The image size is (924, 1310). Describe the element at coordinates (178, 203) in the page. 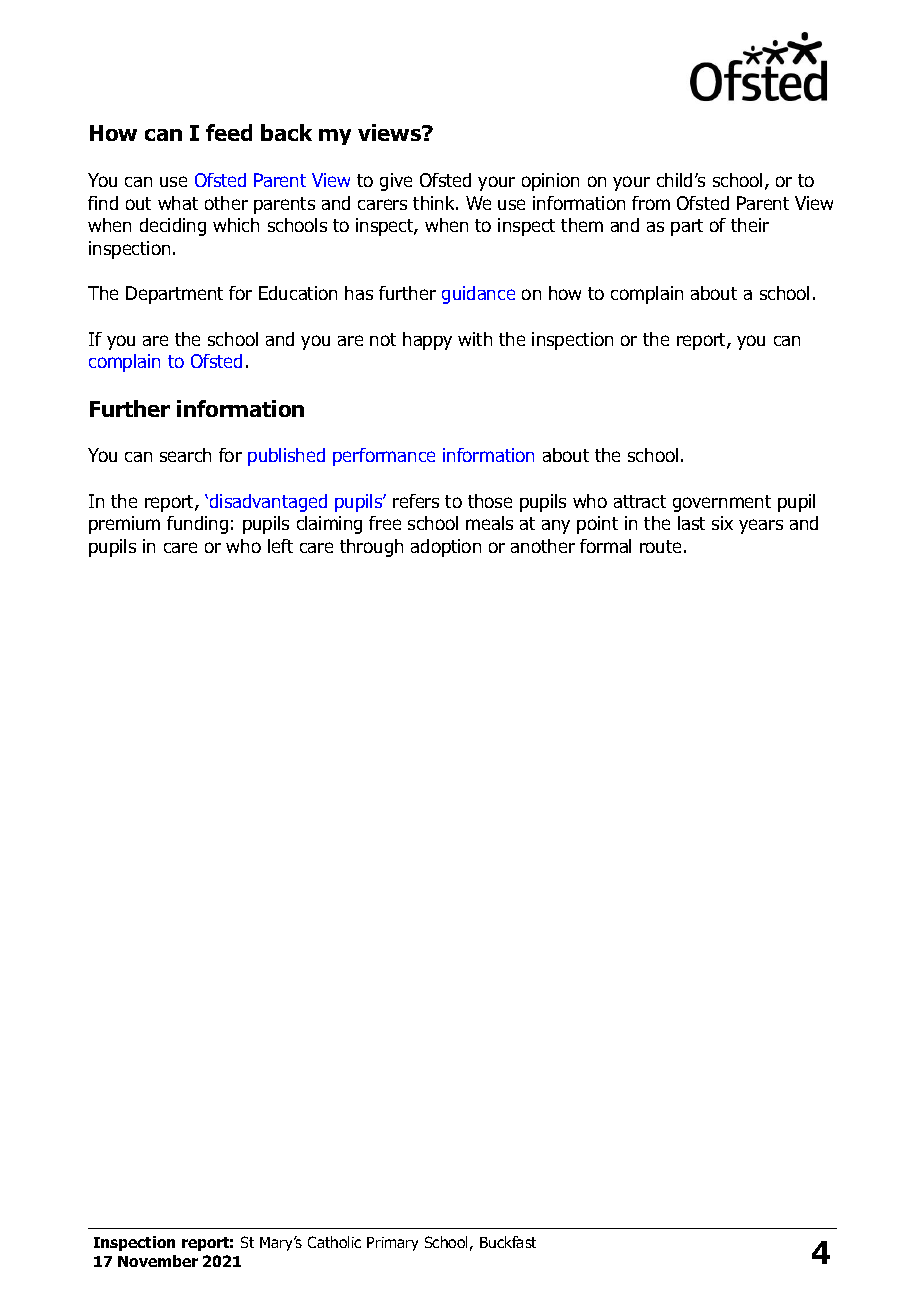

I see `what` at that location.
